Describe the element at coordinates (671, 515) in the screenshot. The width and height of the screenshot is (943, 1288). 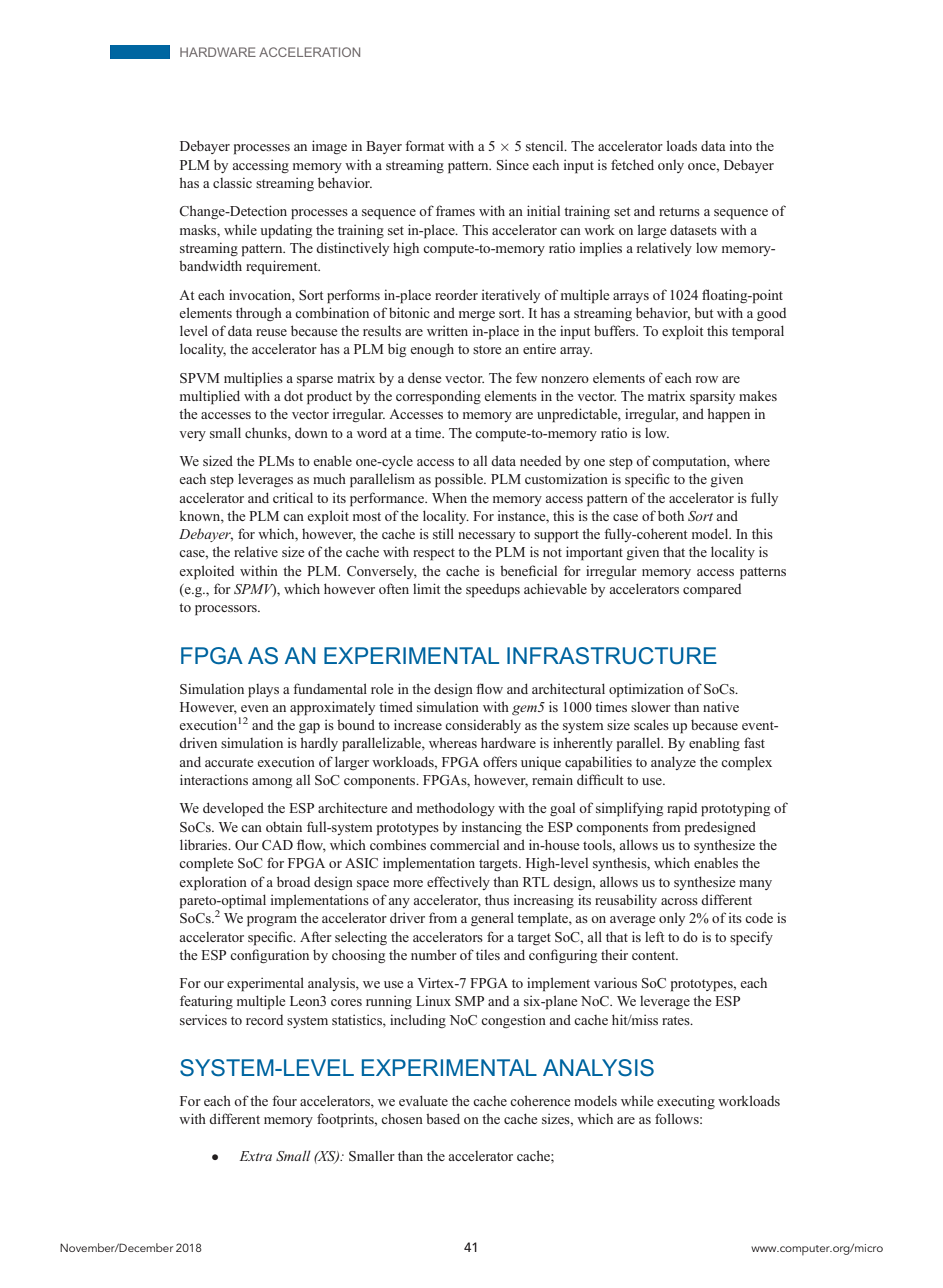
I see `both` at that location.
